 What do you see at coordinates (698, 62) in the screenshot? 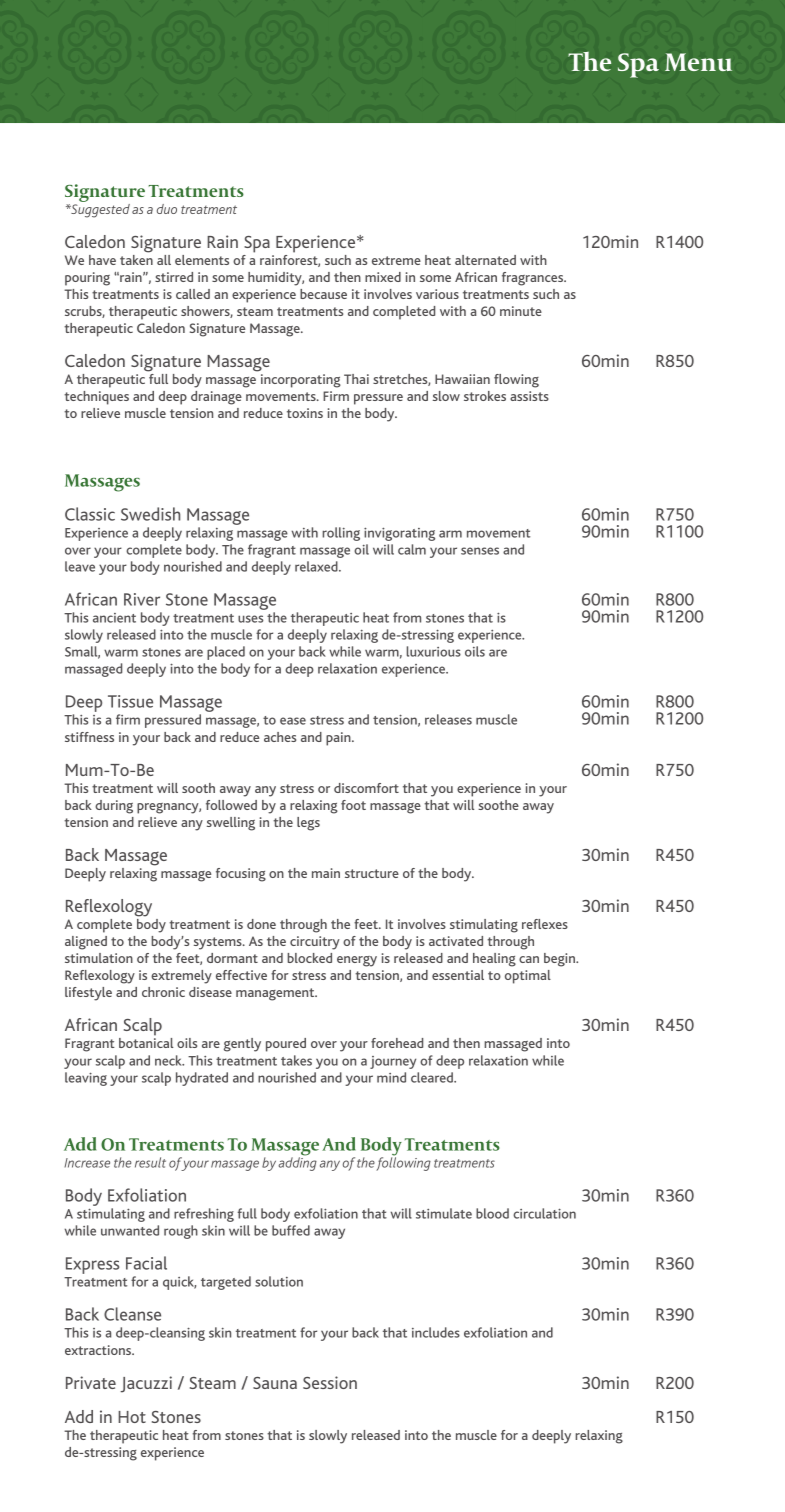
I see `Menu` at bounding box center [698, 62].
